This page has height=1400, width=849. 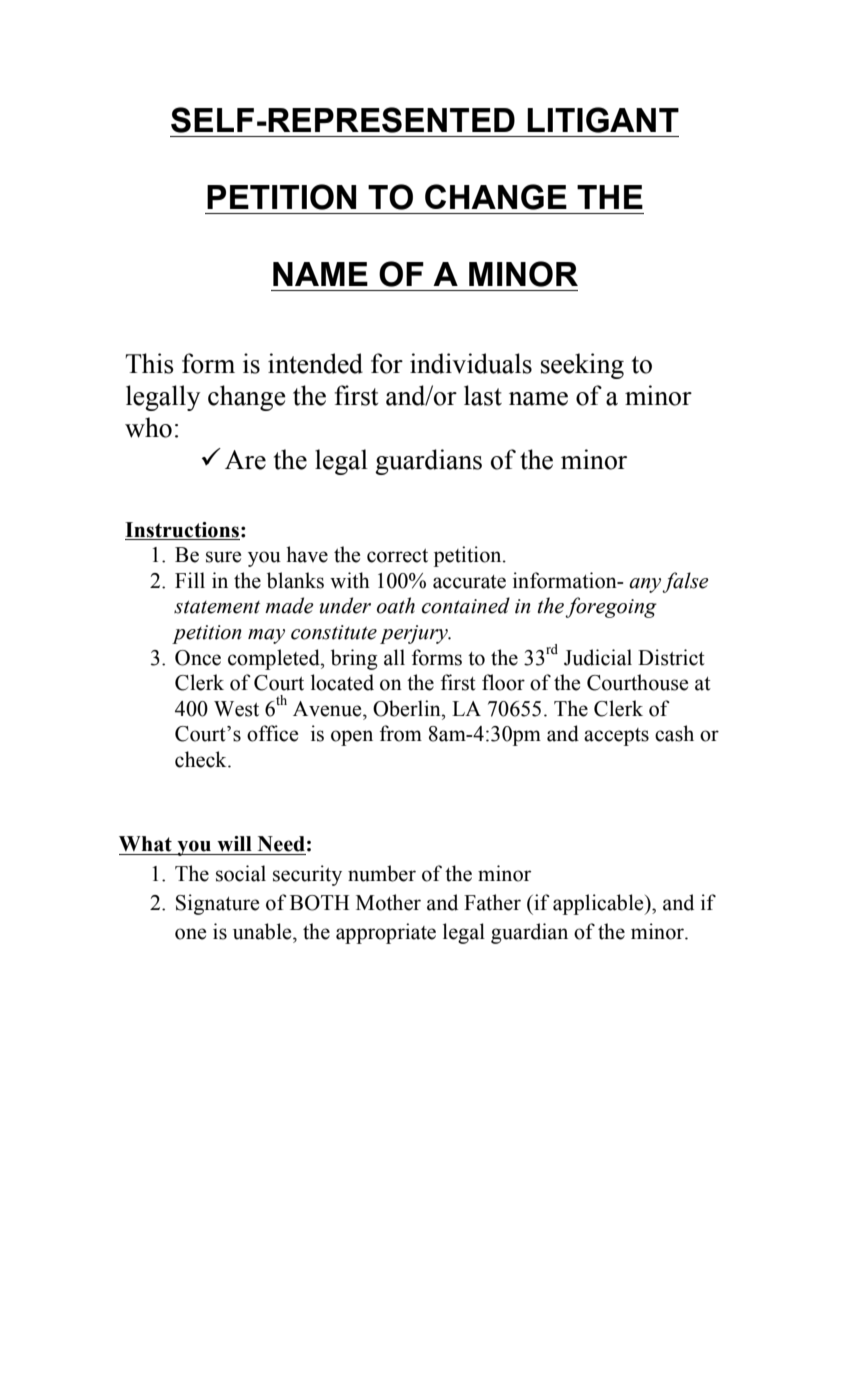 I want to click on correct, so click(x=397, y=556).
